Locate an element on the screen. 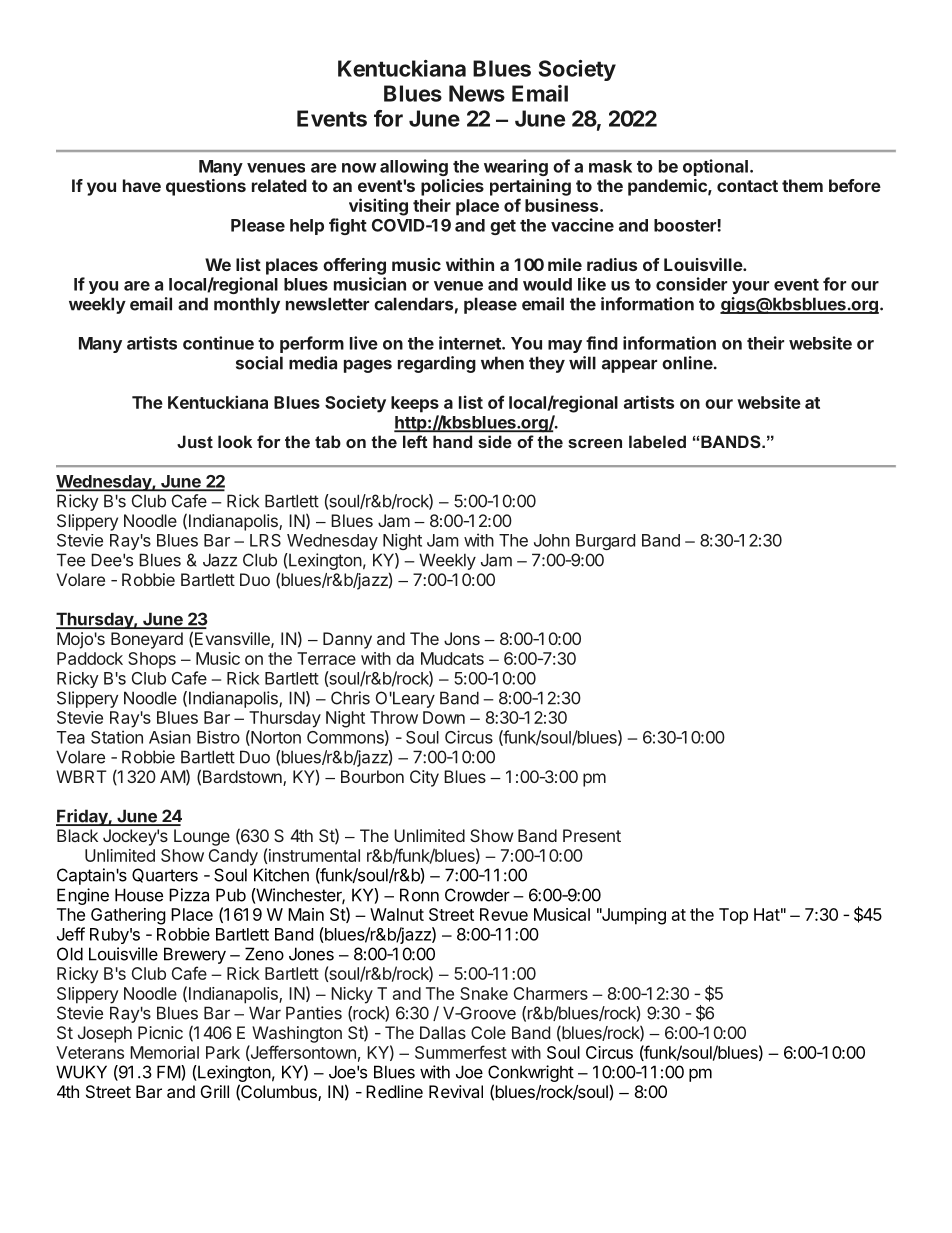 This screenshot has width=952, height=1233. Asian is located at coordinates (170, 737).
